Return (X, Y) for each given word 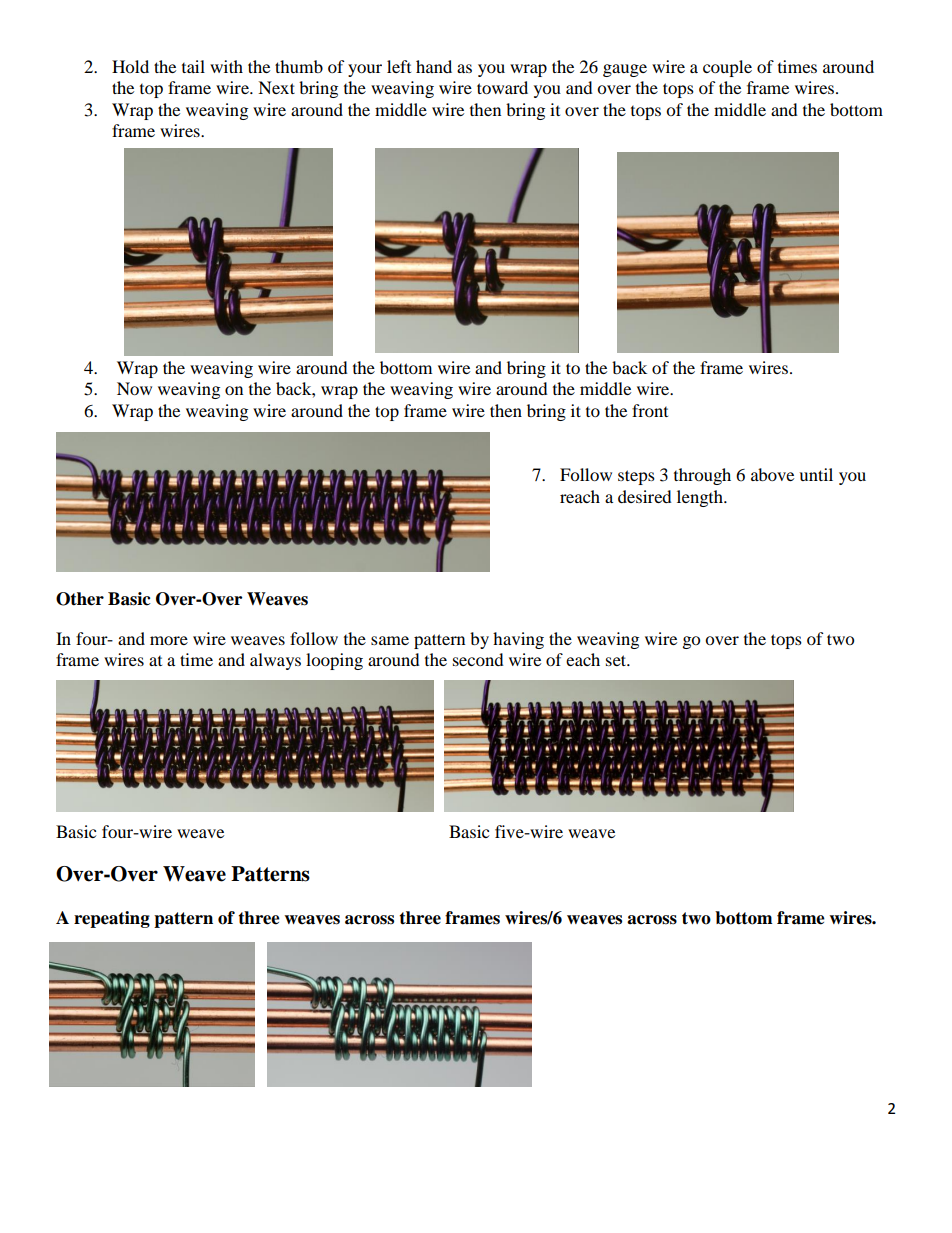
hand (434, 66)
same (390, 640)
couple (727, 68)
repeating (112, 919)
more (169, 640)
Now (134, 388)
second (478, 659)
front (650, 410)
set (617, 660)
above (772, 474)
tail (193, 66)
